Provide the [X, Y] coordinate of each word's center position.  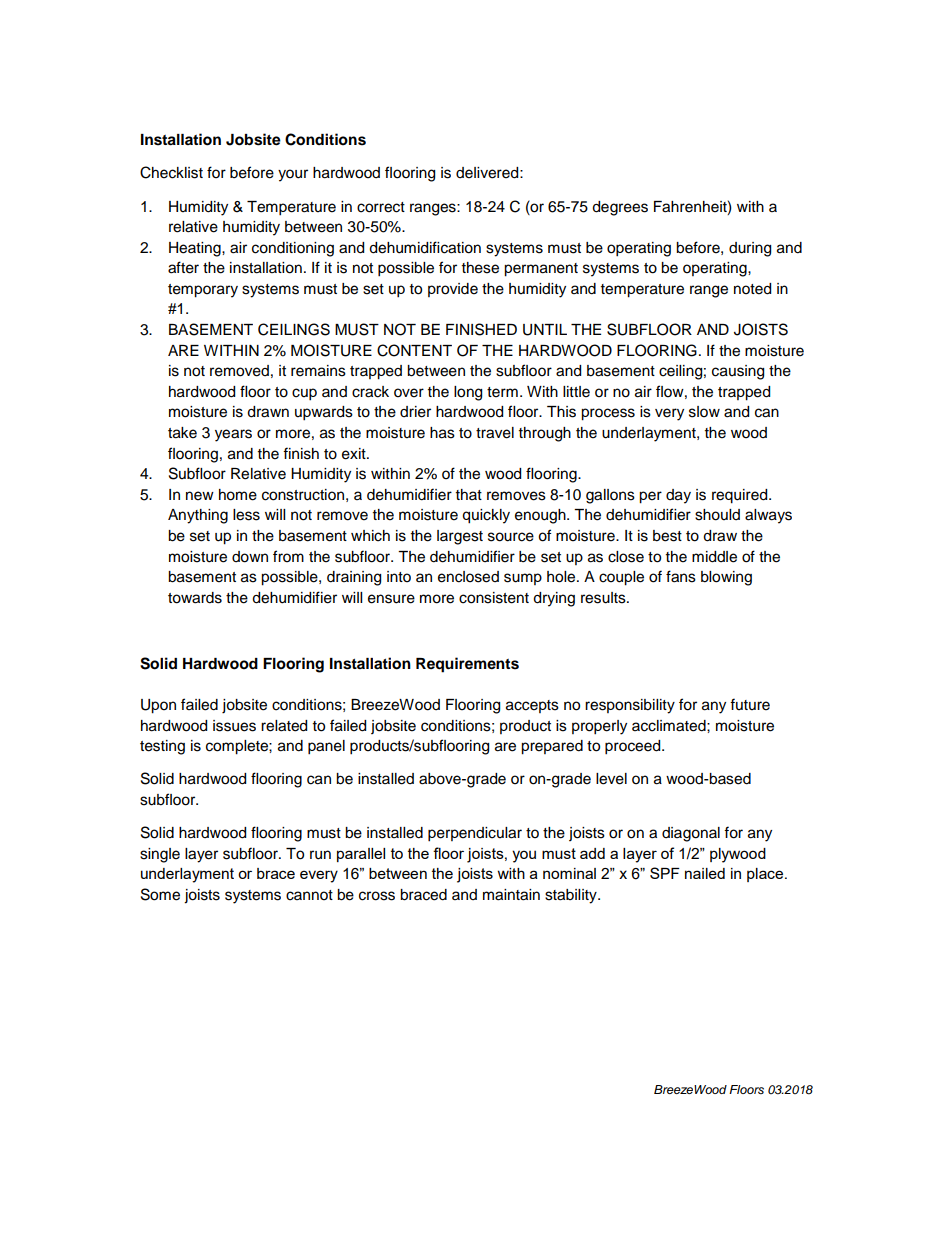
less [246, 515]
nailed [705, 873]
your [293, 175]
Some [160, 894]
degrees [620, 208]
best [667, 536]
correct [381, 207]
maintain [511, 895]
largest [460, 537]
